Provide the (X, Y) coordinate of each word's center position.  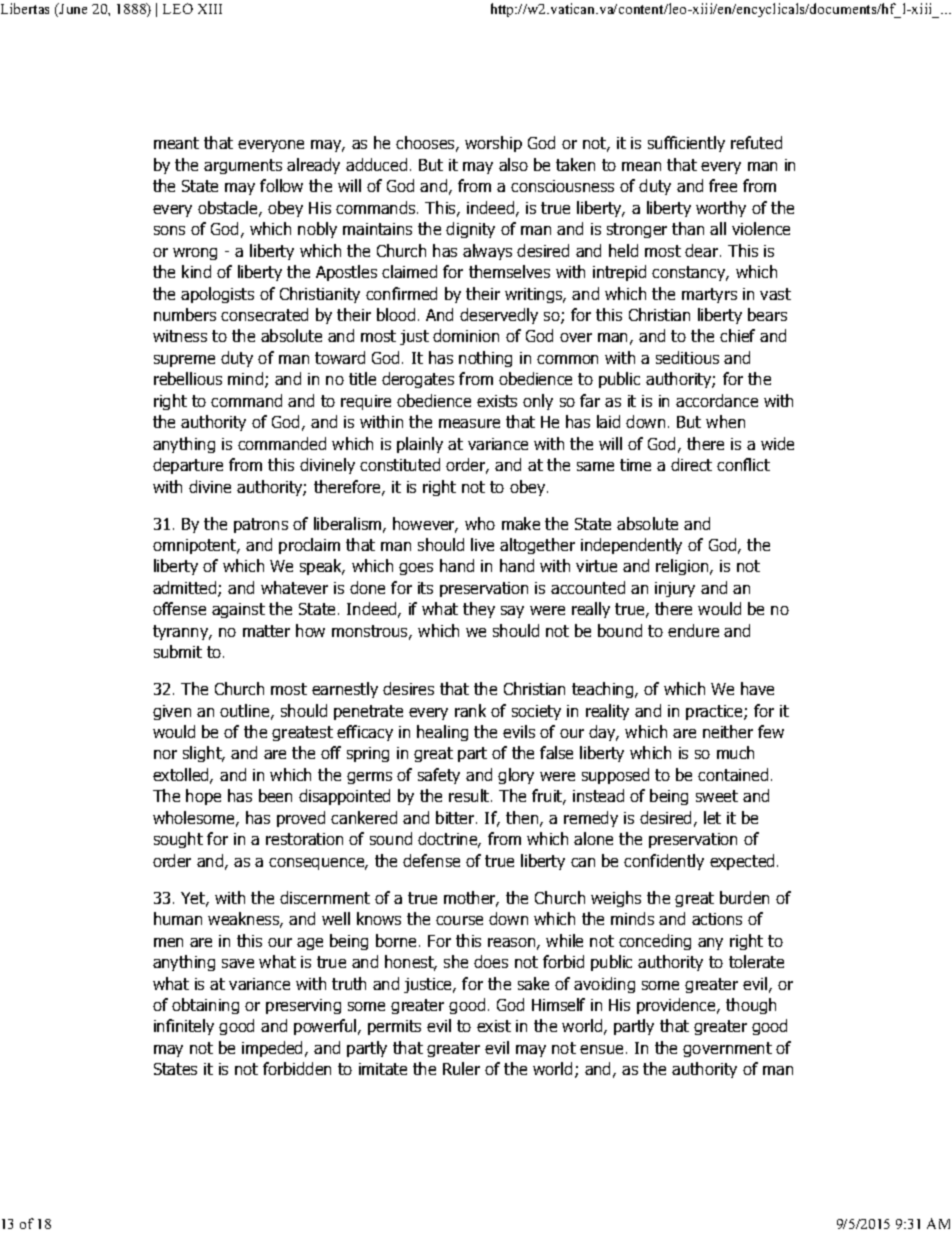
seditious (687, 357)
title (362, 378)
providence (677, 1006)
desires (408, 688)
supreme (184, 361)
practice (715, 712)
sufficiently (686, 144)
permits (394, 1027)
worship (493, 144)
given (172, 712)
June (72, 8)
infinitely (184, 1027)
